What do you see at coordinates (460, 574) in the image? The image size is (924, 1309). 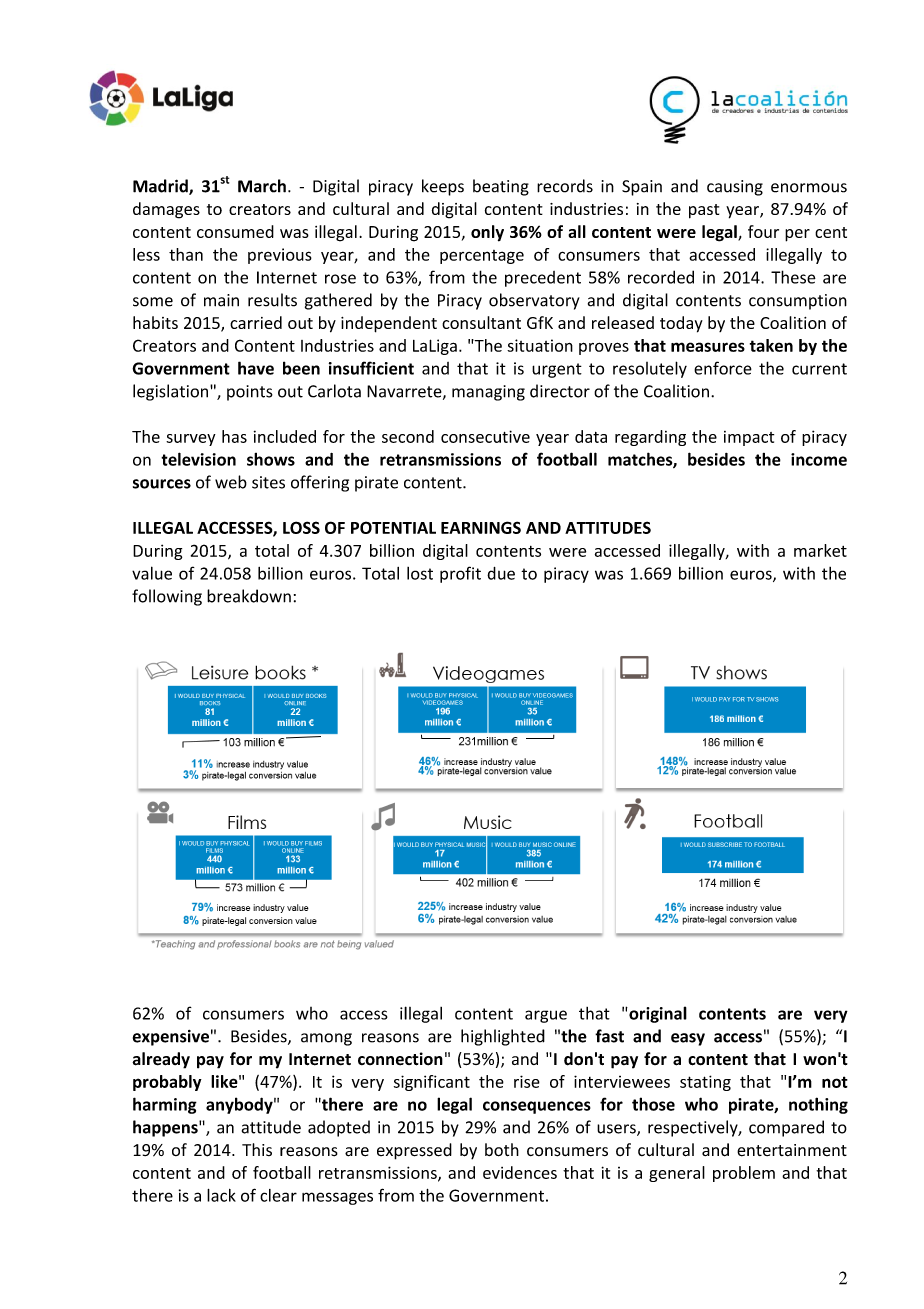 I see `profit` at bounding box center [460, 574].
